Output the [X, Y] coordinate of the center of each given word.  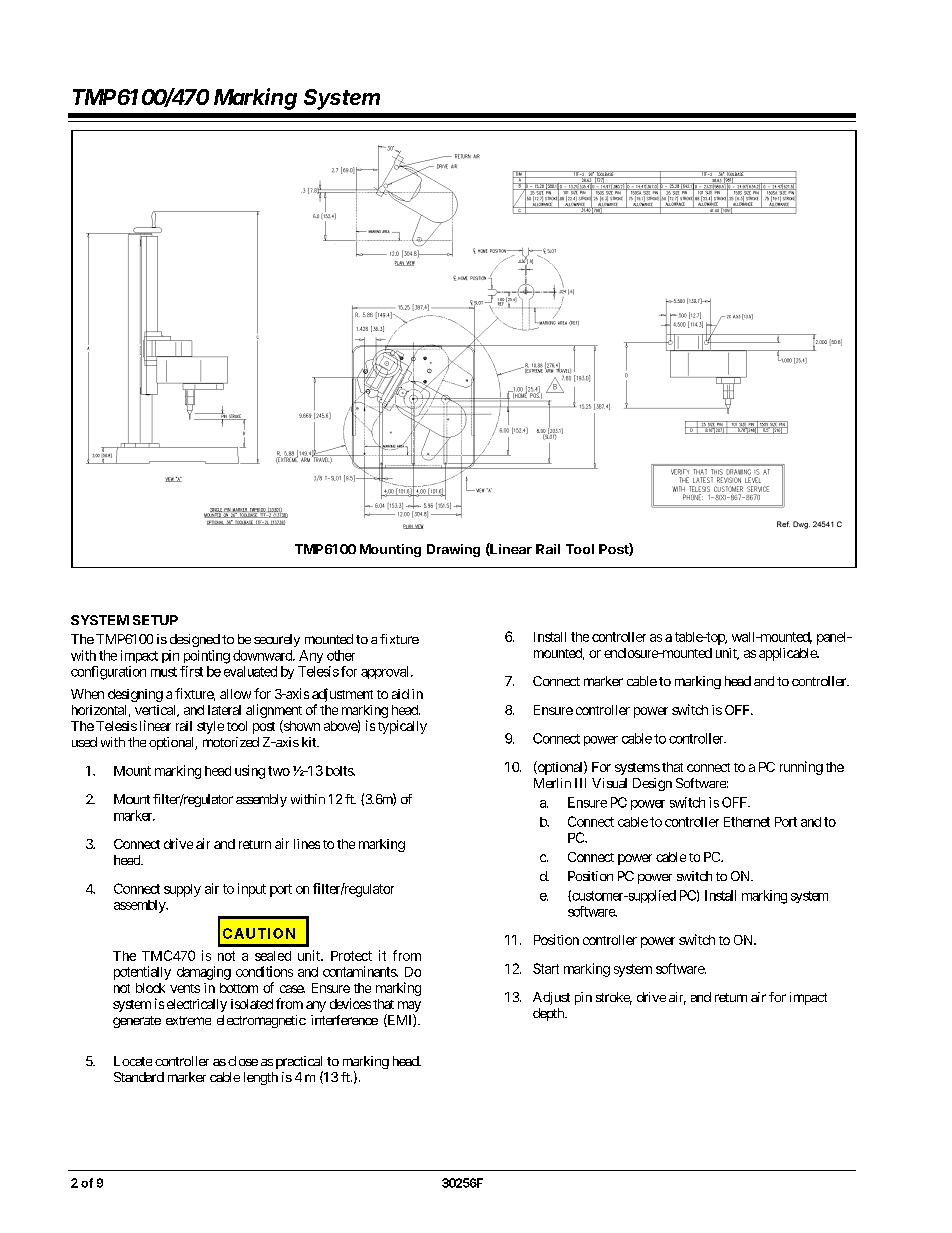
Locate [133, 1061]
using [250, 772]
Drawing [453, 550]
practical [299, 1064]
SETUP [155, 620]
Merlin [552, 783]
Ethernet [747, 822]
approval [386, 672]
